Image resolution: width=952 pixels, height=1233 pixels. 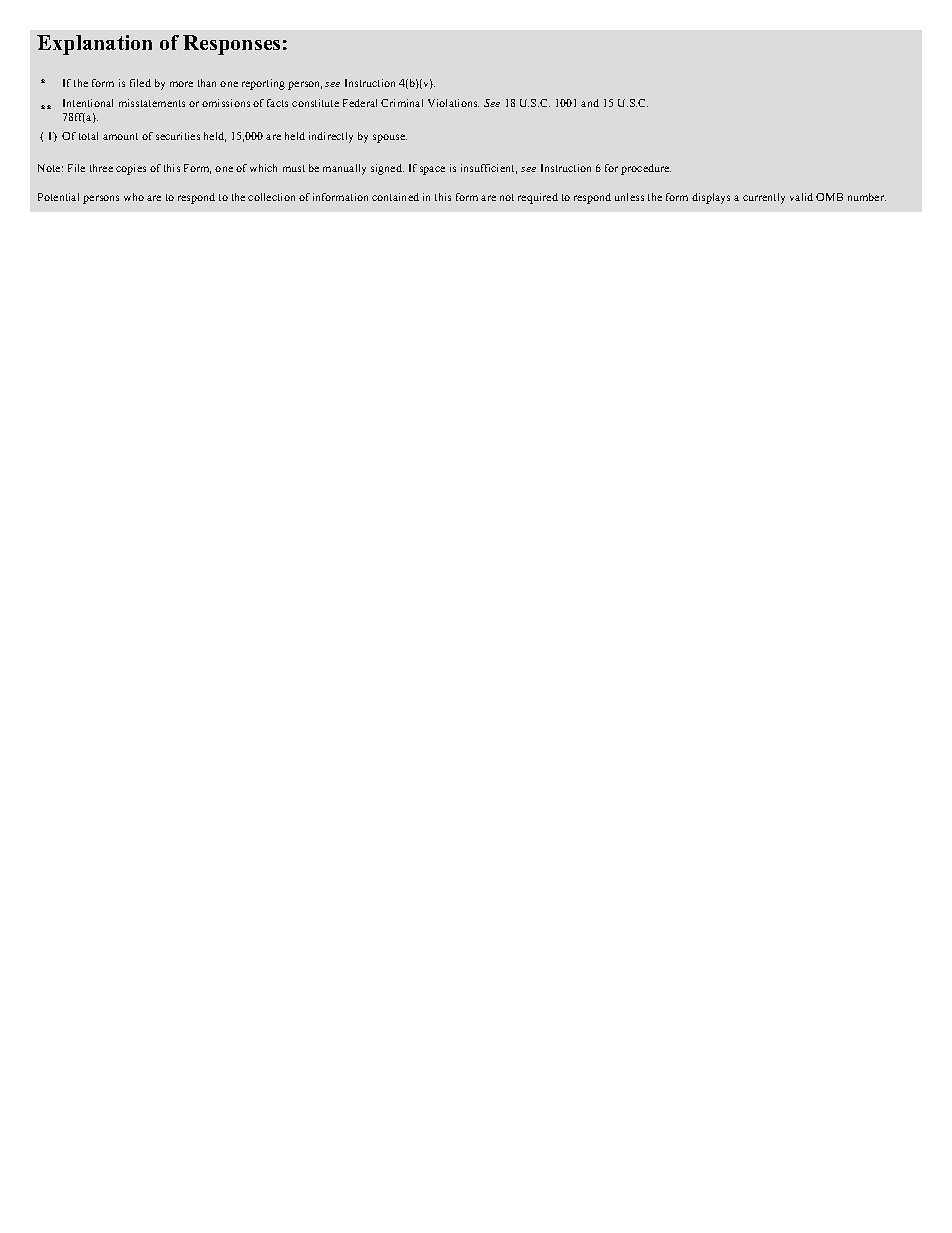 I want to click on and, so click(x=590, y=103).
